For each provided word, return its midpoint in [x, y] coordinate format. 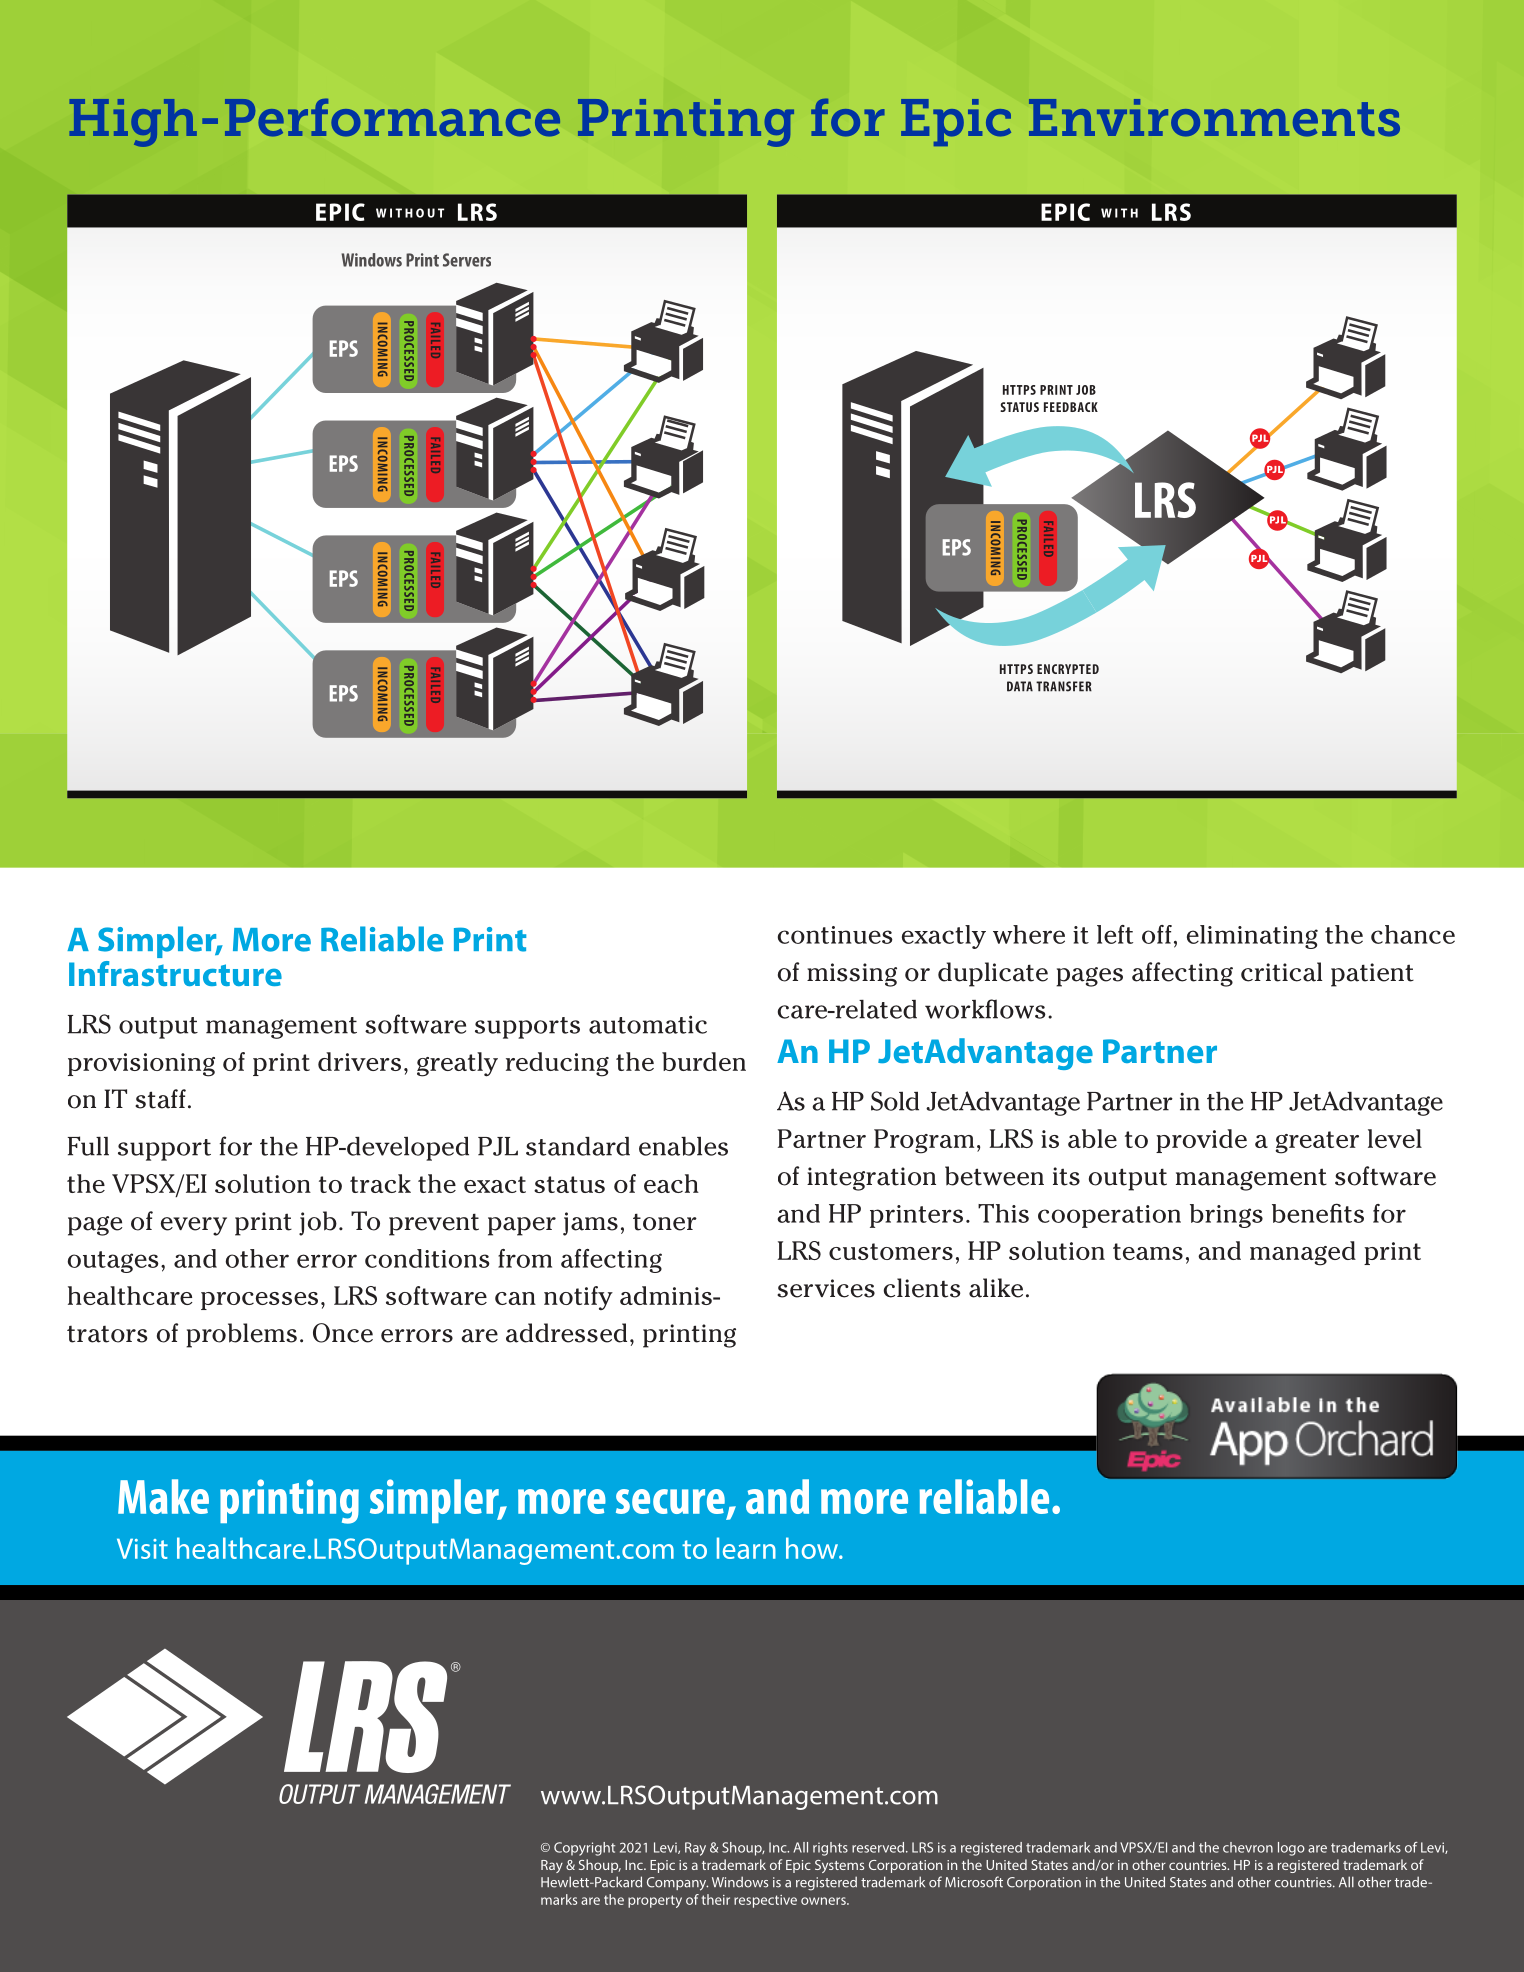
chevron [1248, 1847]
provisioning [141, 1065]
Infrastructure [175, 973]
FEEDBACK [1071, 407]
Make [163, 1496]
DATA [1020, 686]
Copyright [584, 1849]
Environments [1214, 118]
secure [670, 1501]
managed [1303, 1253]
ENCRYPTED [1068, 669]
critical [1282, 972]
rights [830, 1849]
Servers [467, 260]
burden [704, 1061]
